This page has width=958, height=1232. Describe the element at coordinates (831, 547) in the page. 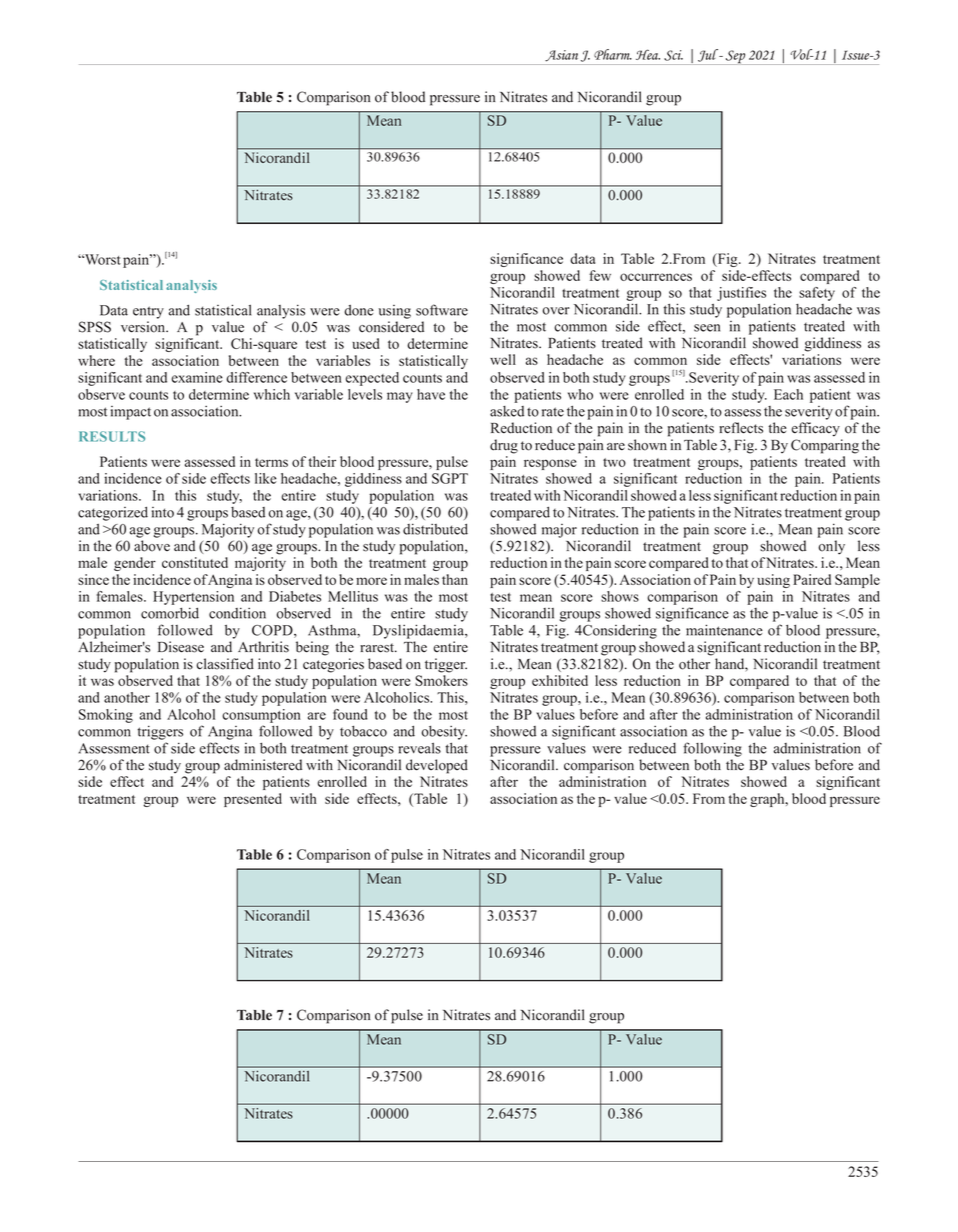

I see `only` at that location.
